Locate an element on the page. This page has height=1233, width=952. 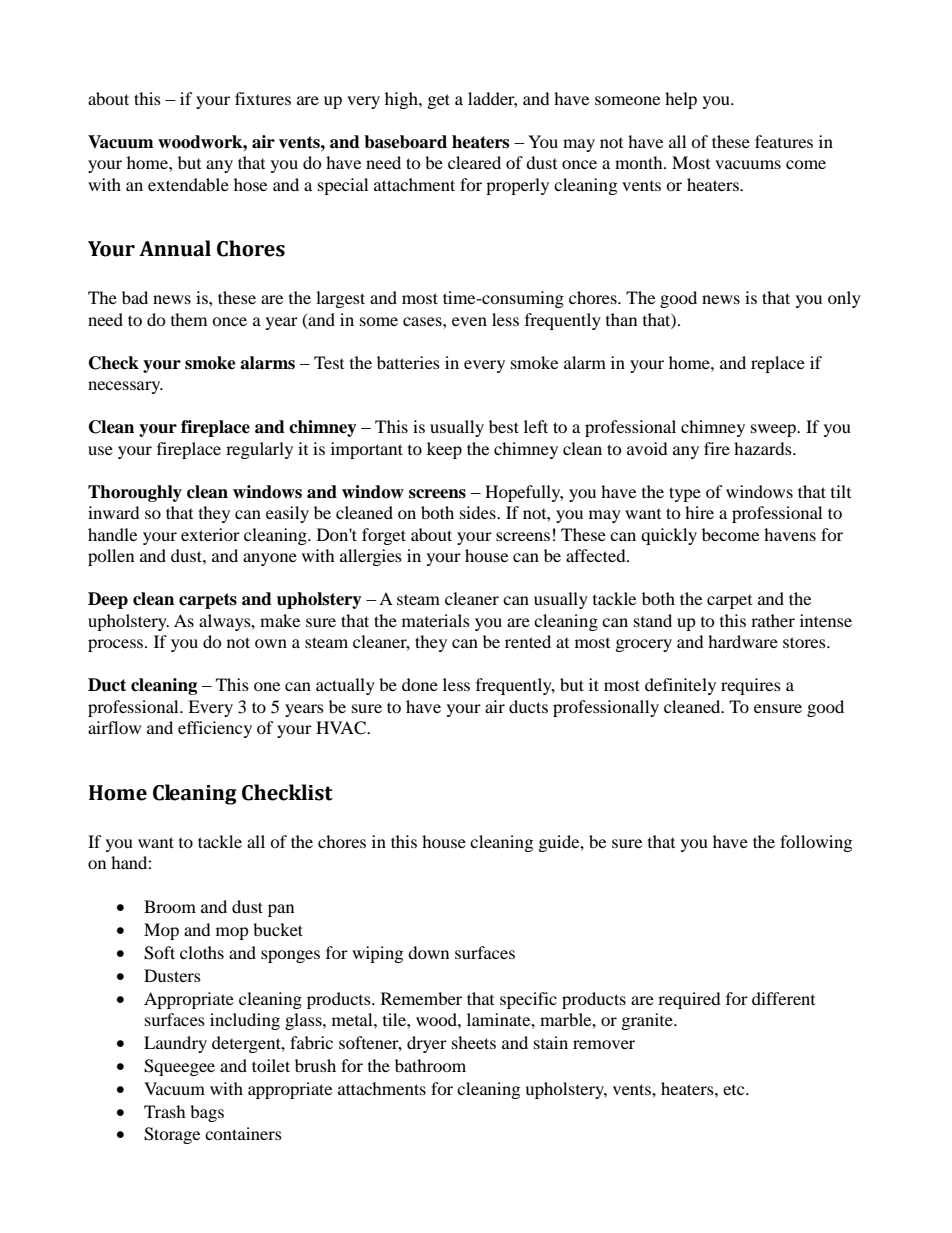
regularly is located at coordinates (259, 450).
